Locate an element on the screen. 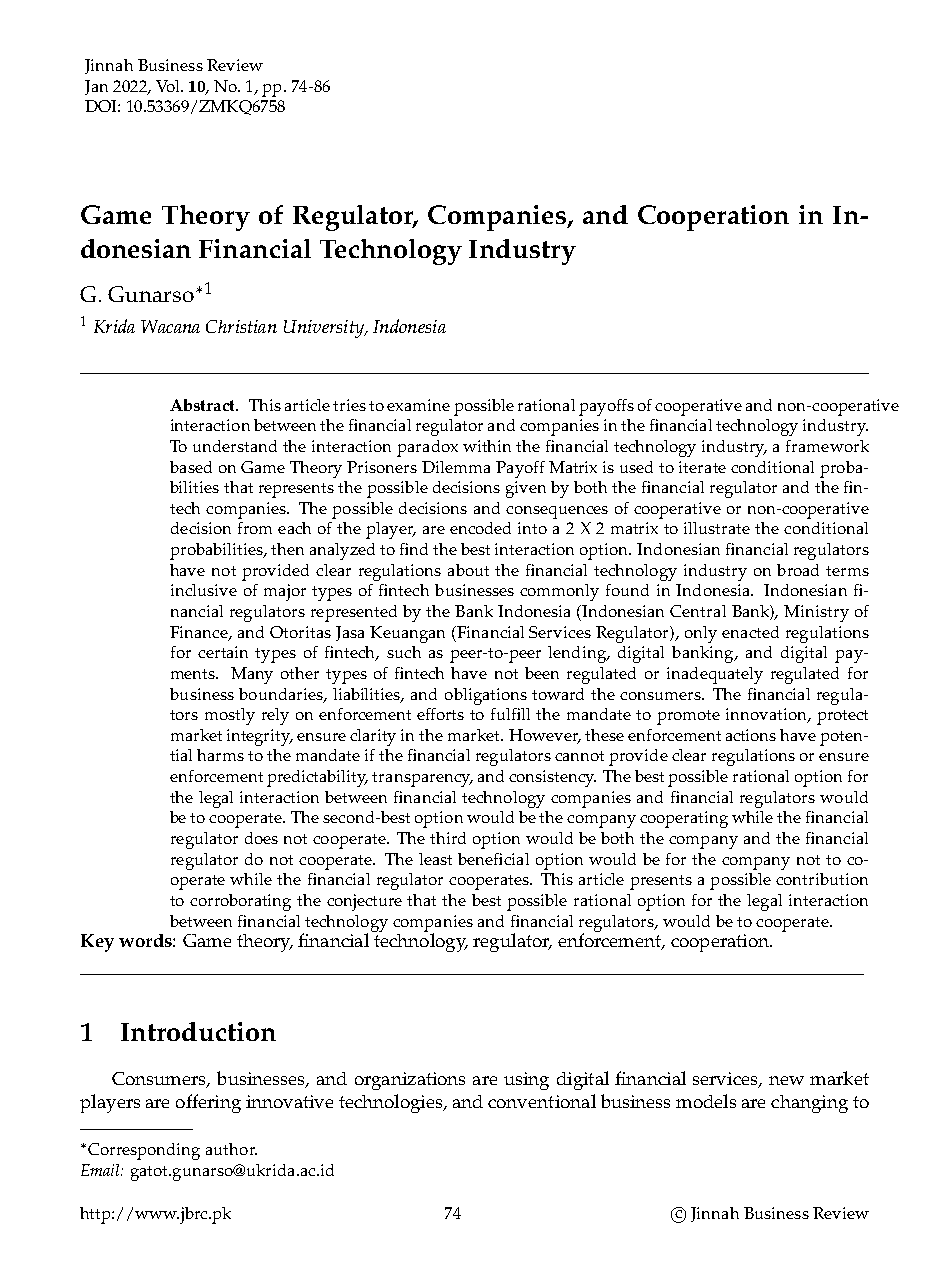 This screenshot has height=1288, width=949. framework is located at coordinates (827, 446).
